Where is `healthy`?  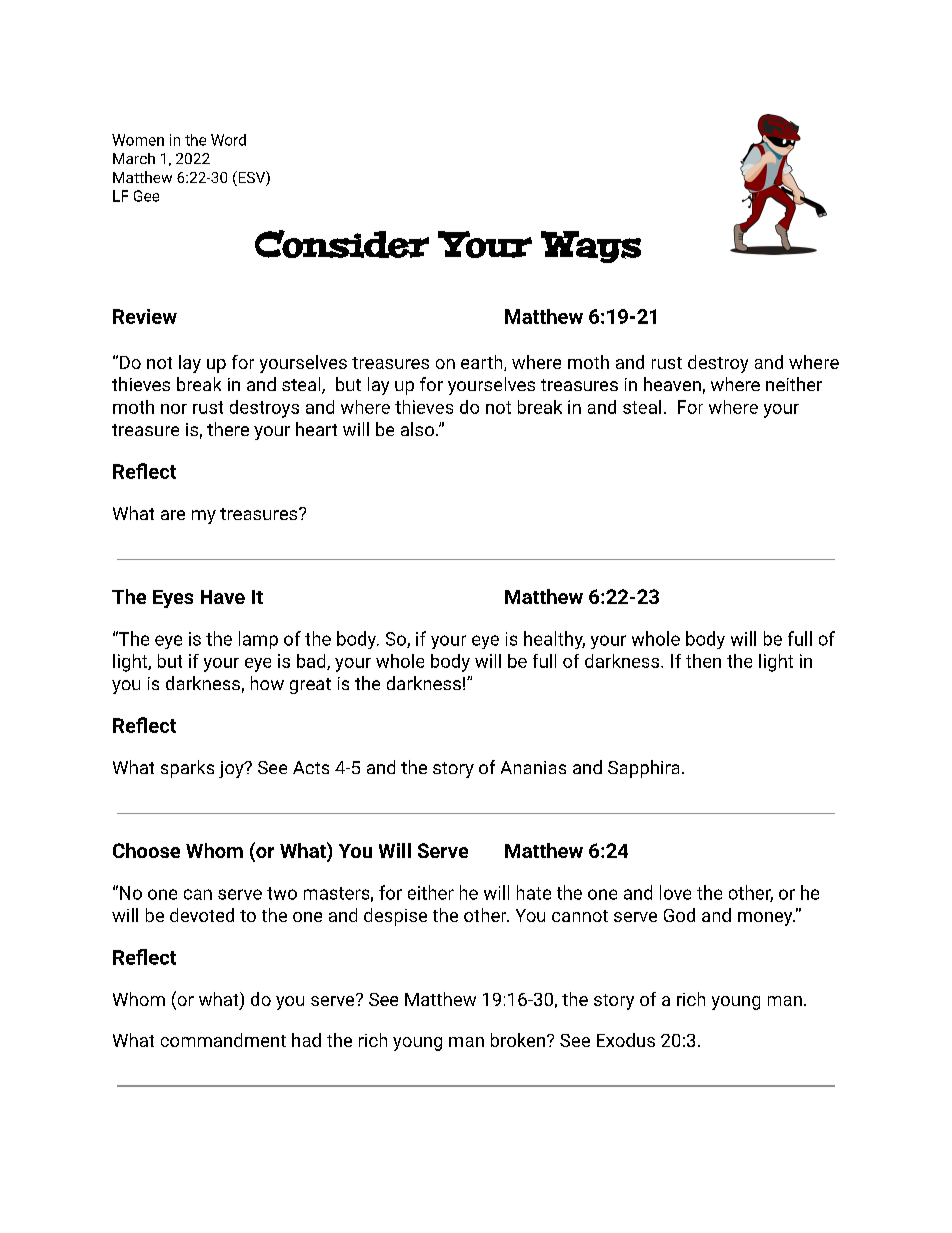
healthy is located at coordinates (554, 640).
